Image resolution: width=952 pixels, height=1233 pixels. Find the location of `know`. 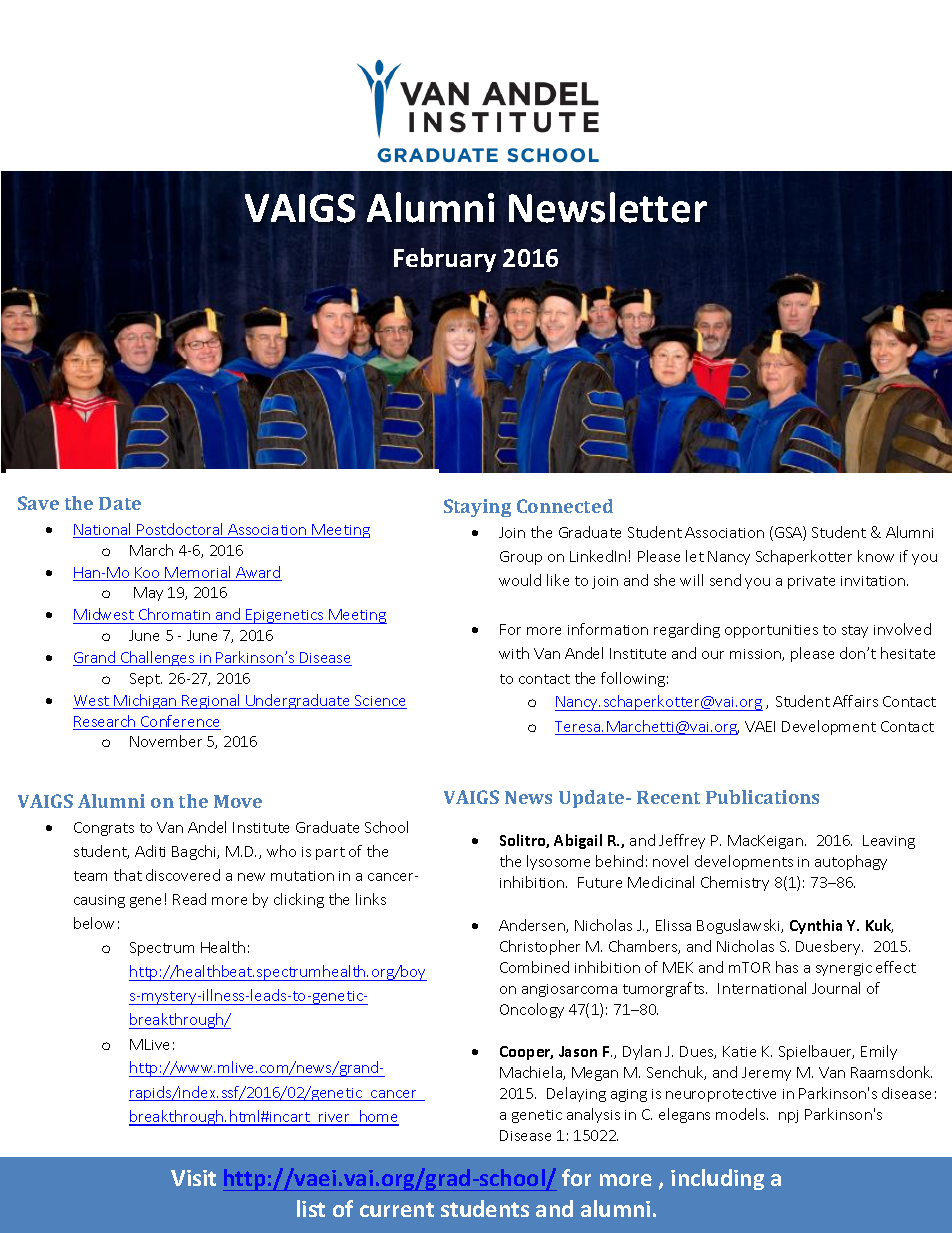

know is located at coordinates (876, 556).
